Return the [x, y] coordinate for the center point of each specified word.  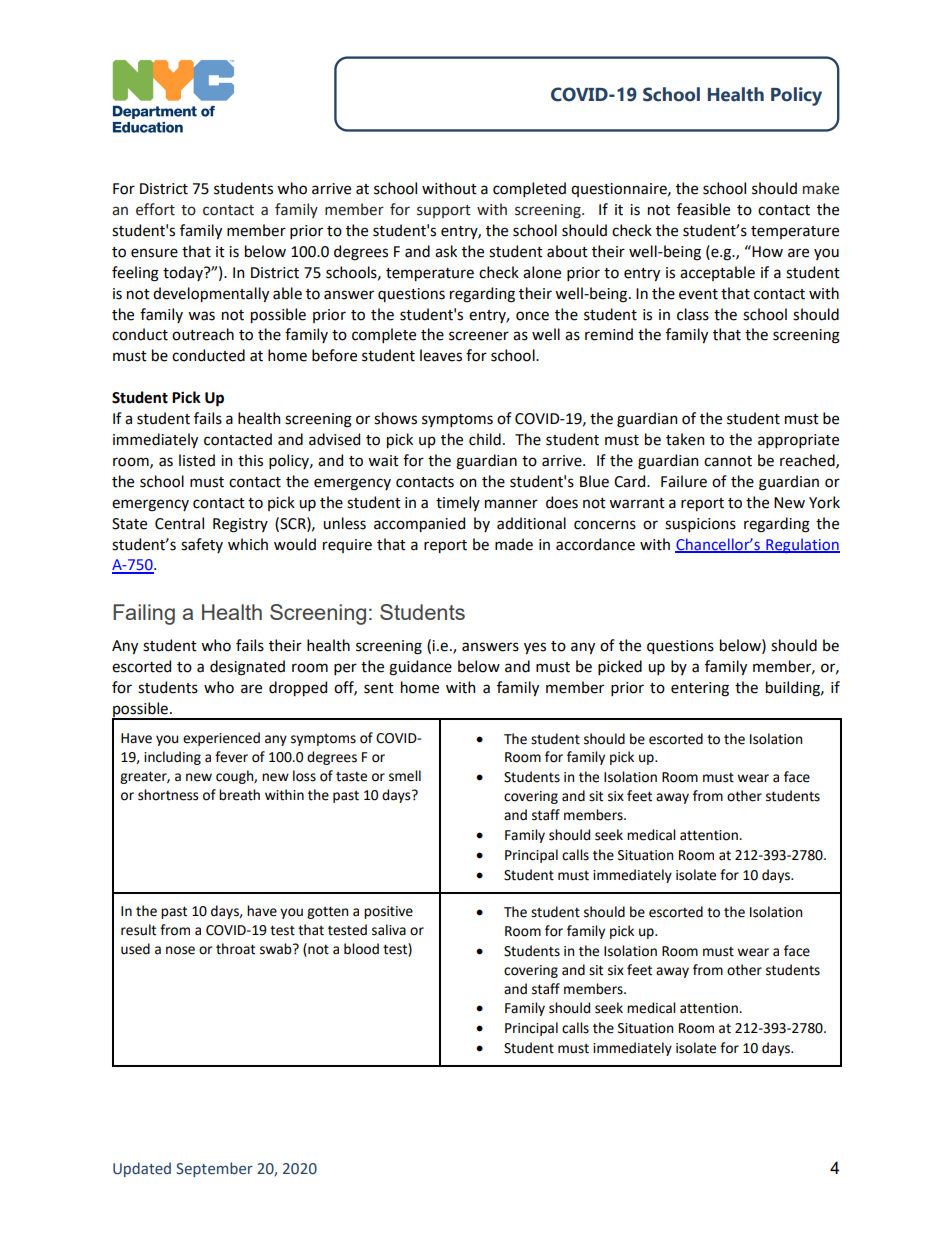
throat [235, 949]
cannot [728, 461]
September [214, 1169]
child [485, 439]
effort [155, 209]
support [444, 211]
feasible [703, 209]
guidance [420, 668]
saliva [389, 930]
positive [388, 912]
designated [247, 668]
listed [197, 460]
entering [700, 689]
